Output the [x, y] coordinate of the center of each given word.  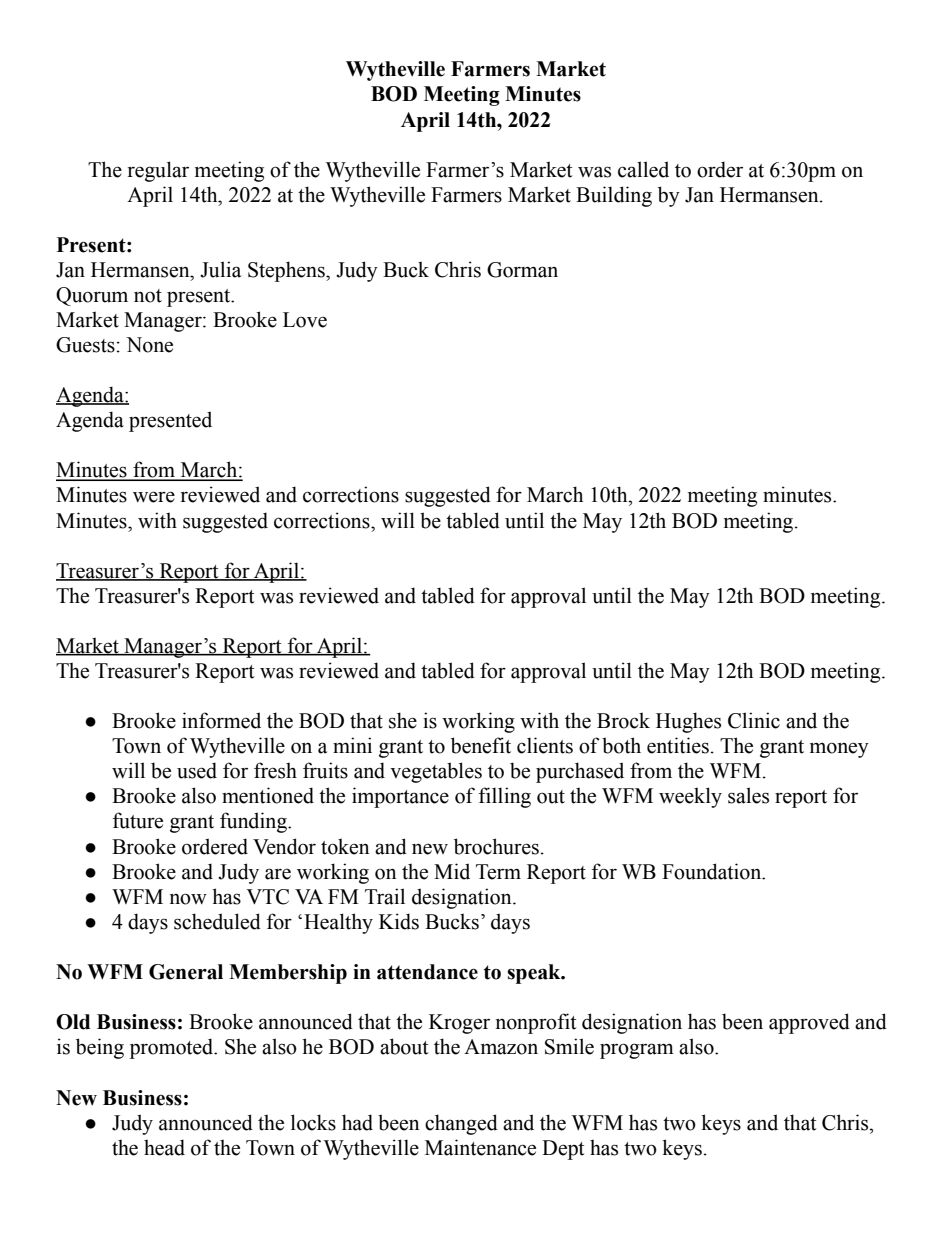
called [643, 169]
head [164, 1147]
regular [158, 171]
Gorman [522, 270]
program [637, 1051]
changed [461, 1124]
